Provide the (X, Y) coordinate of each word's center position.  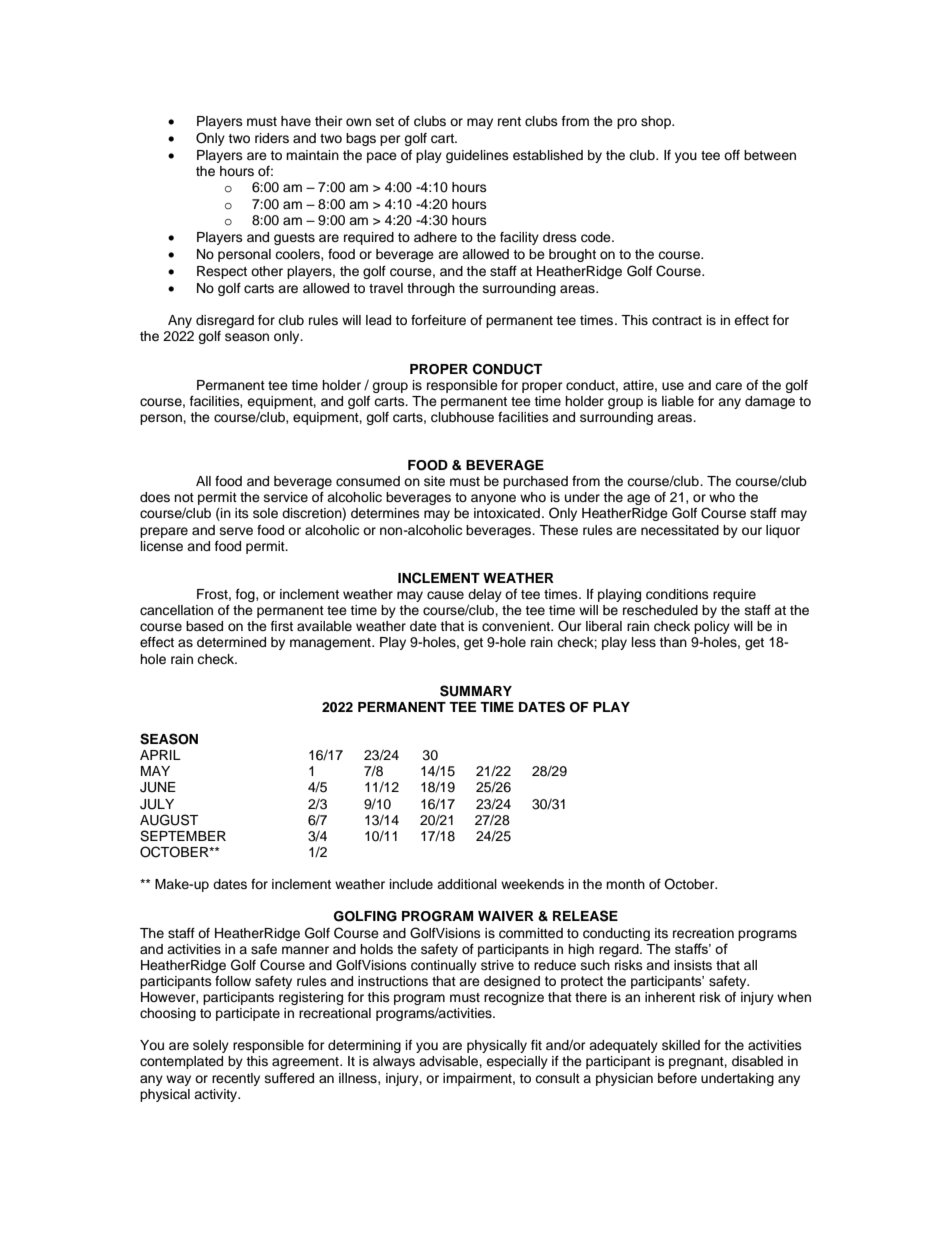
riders (272, 138)
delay (485, 597)
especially (517, 1062)
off (732, 155)
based (204, 626)
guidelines (477, 156)
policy (712, 627)
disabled (757, 1061)
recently (236, 1079)
